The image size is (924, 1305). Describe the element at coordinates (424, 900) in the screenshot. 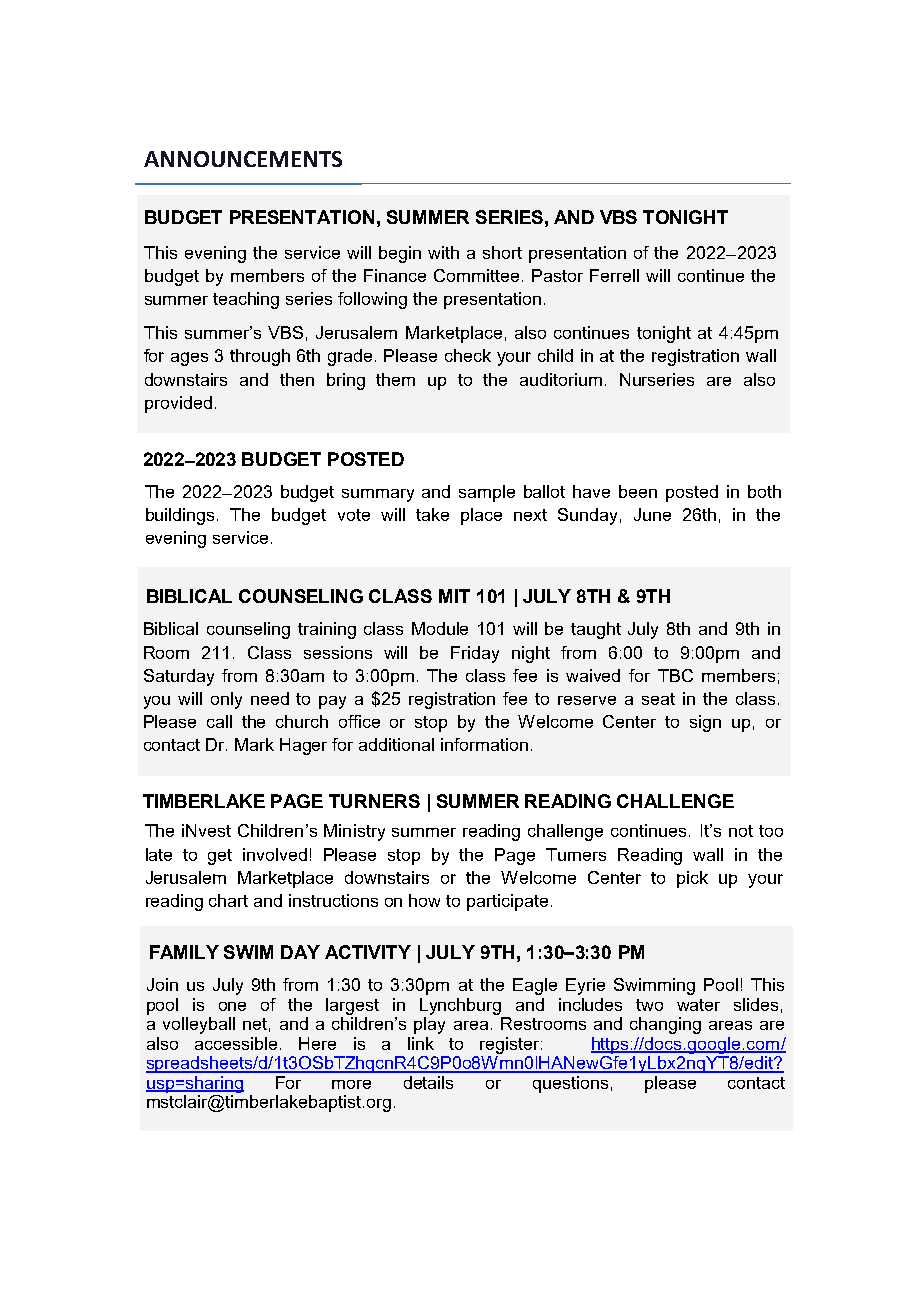

I see `how` at that location.
